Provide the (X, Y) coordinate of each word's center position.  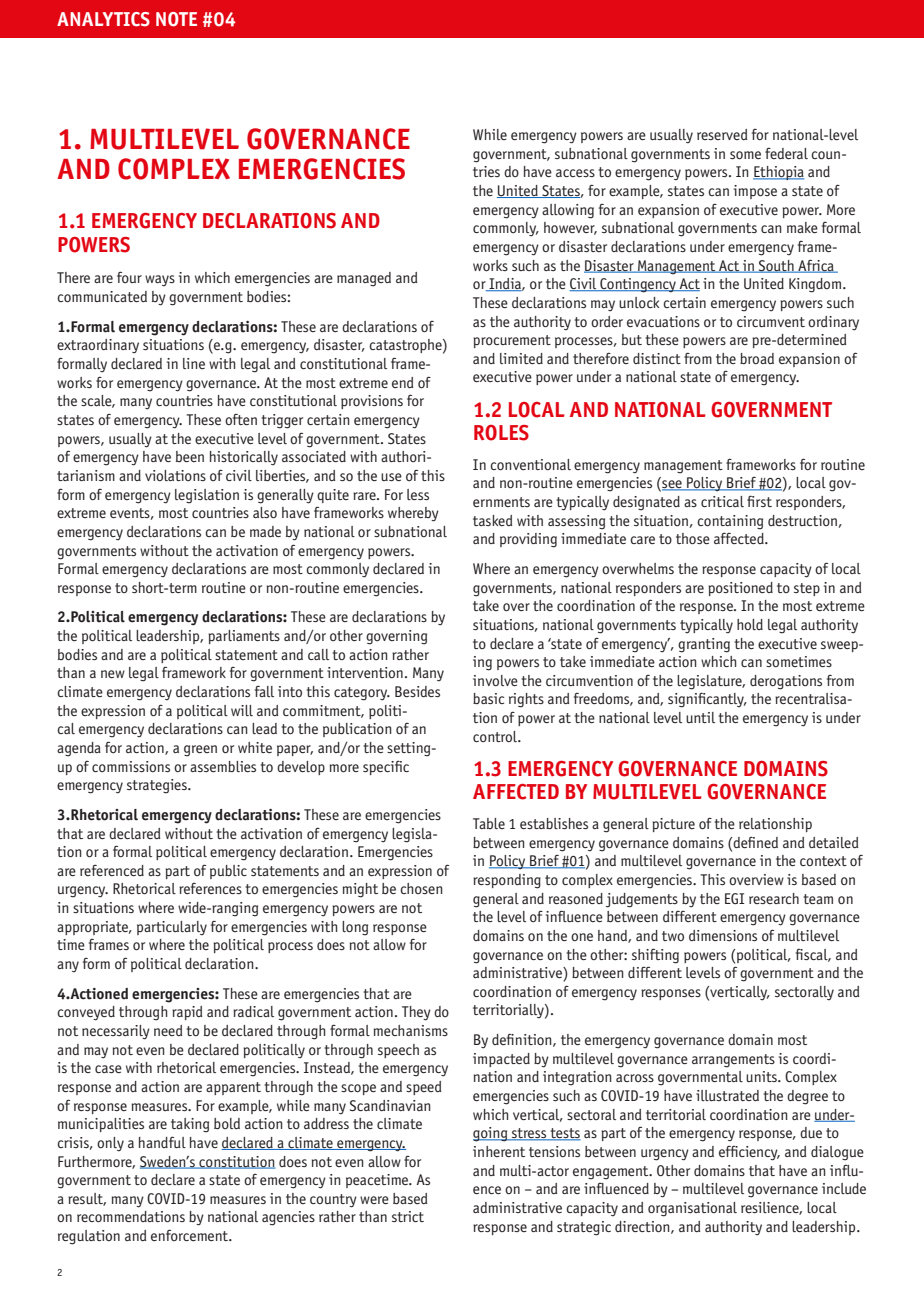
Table (489, 823)
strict (408, 1216)
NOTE (176, 19)
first (759, 501)
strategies (158, 786)
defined (755, 842)
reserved (722, 134)
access (575, 173)
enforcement (190, 1235)
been (190, 456)
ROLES (501, 433)
